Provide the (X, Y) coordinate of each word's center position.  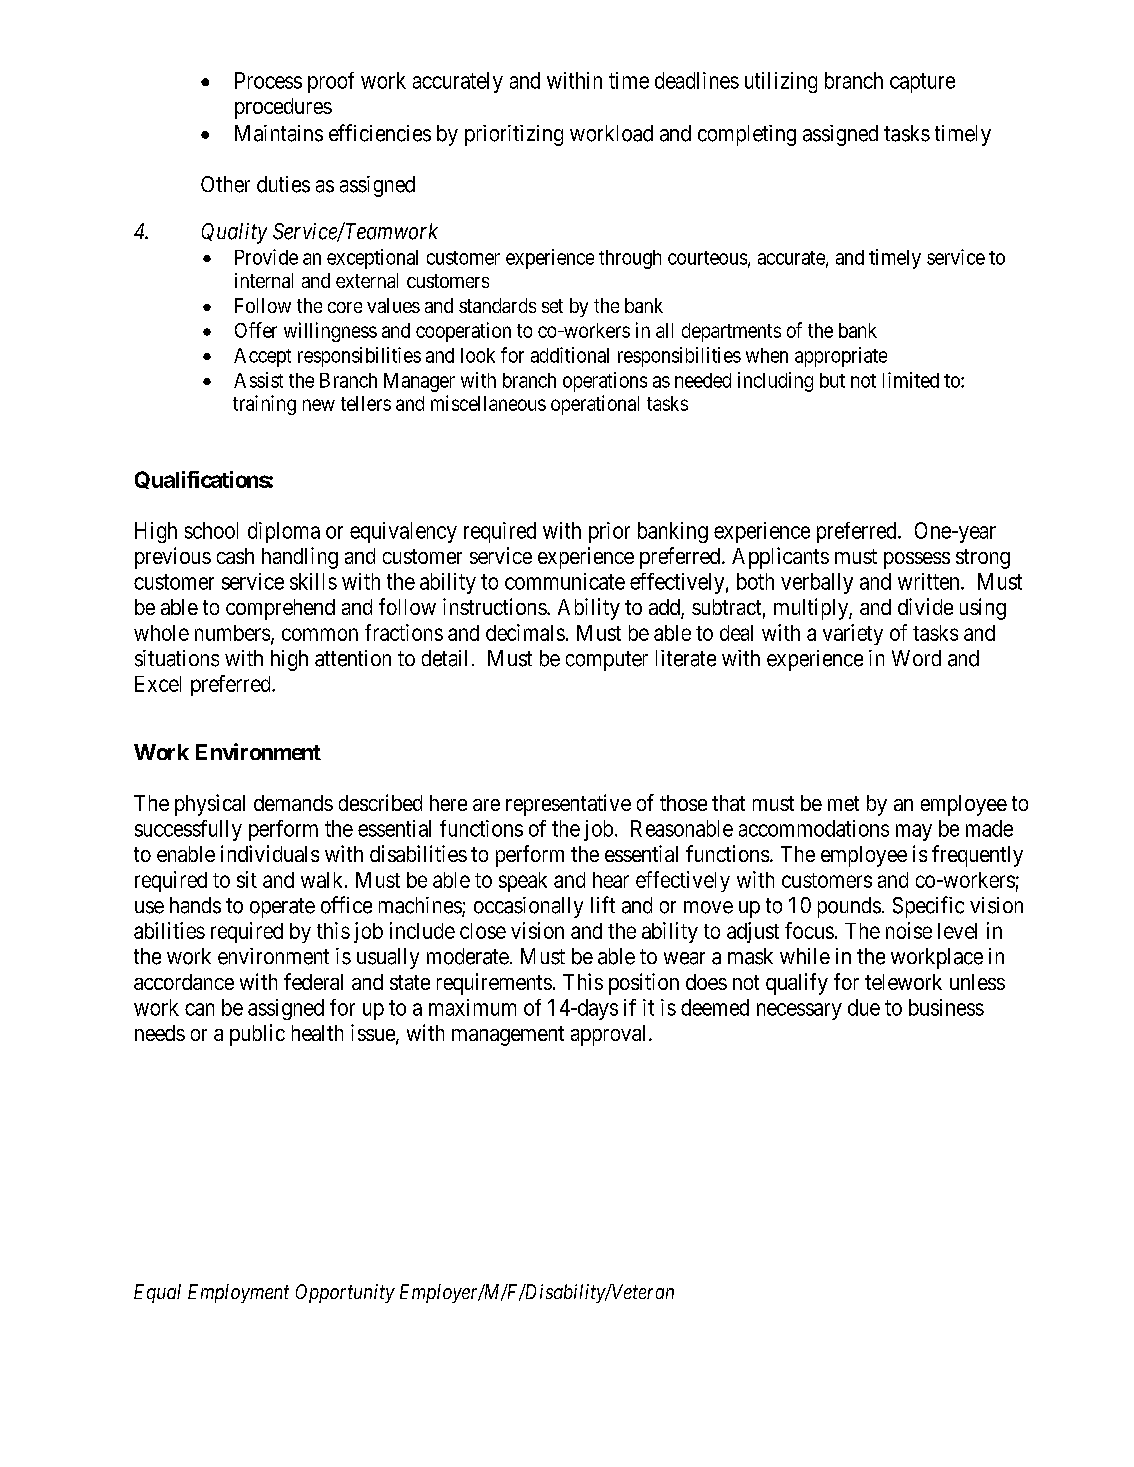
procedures (283, 108)
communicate (565, 581)
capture (922, 83)
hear (611, 880)
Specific (928, 907)
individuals (270, 853)
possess (917, 560)
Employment (238, 1293)
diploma (284, 532)
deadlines (697, 80)
